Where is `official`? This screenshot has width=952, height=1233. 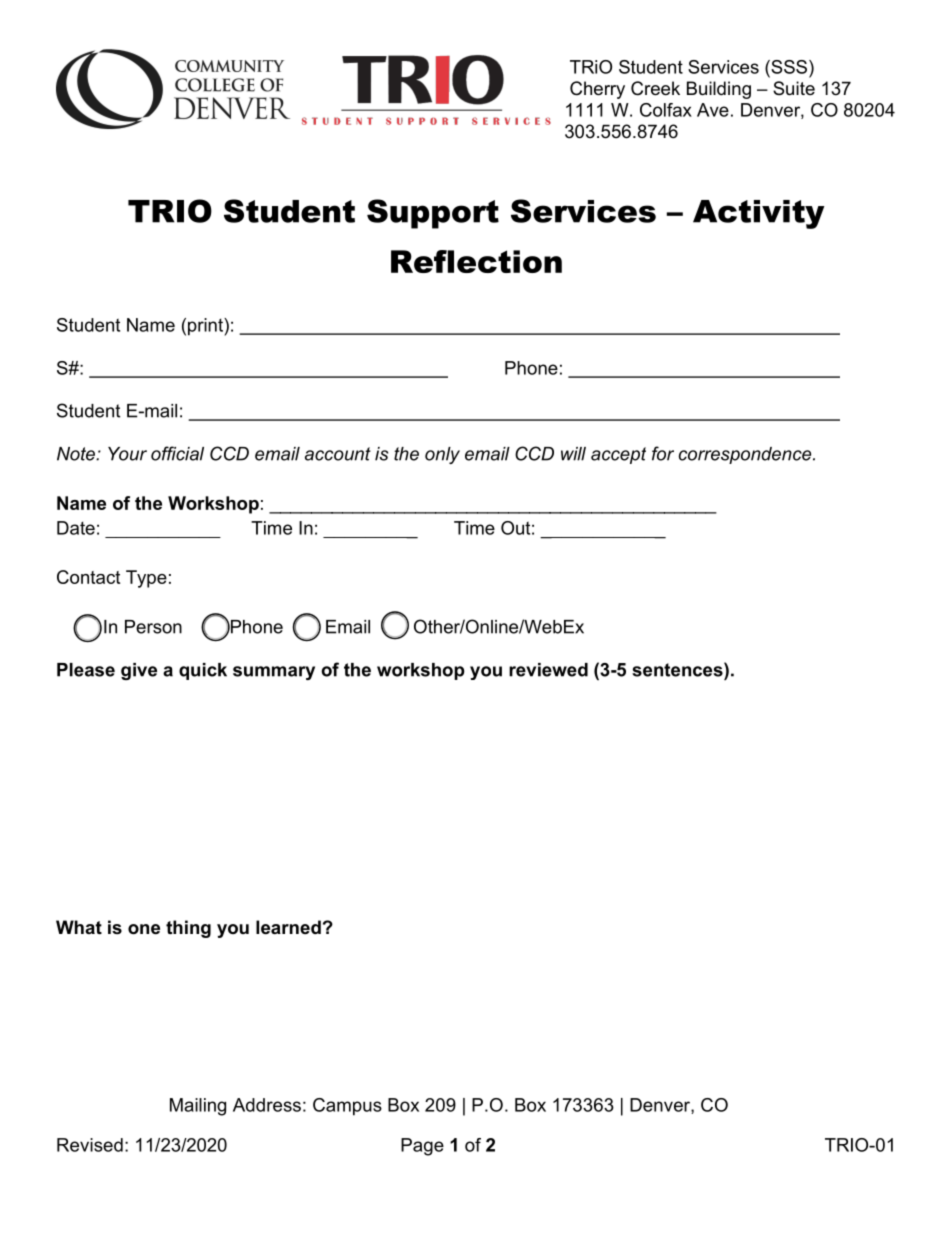
official is located at coordinates (177, 453).
